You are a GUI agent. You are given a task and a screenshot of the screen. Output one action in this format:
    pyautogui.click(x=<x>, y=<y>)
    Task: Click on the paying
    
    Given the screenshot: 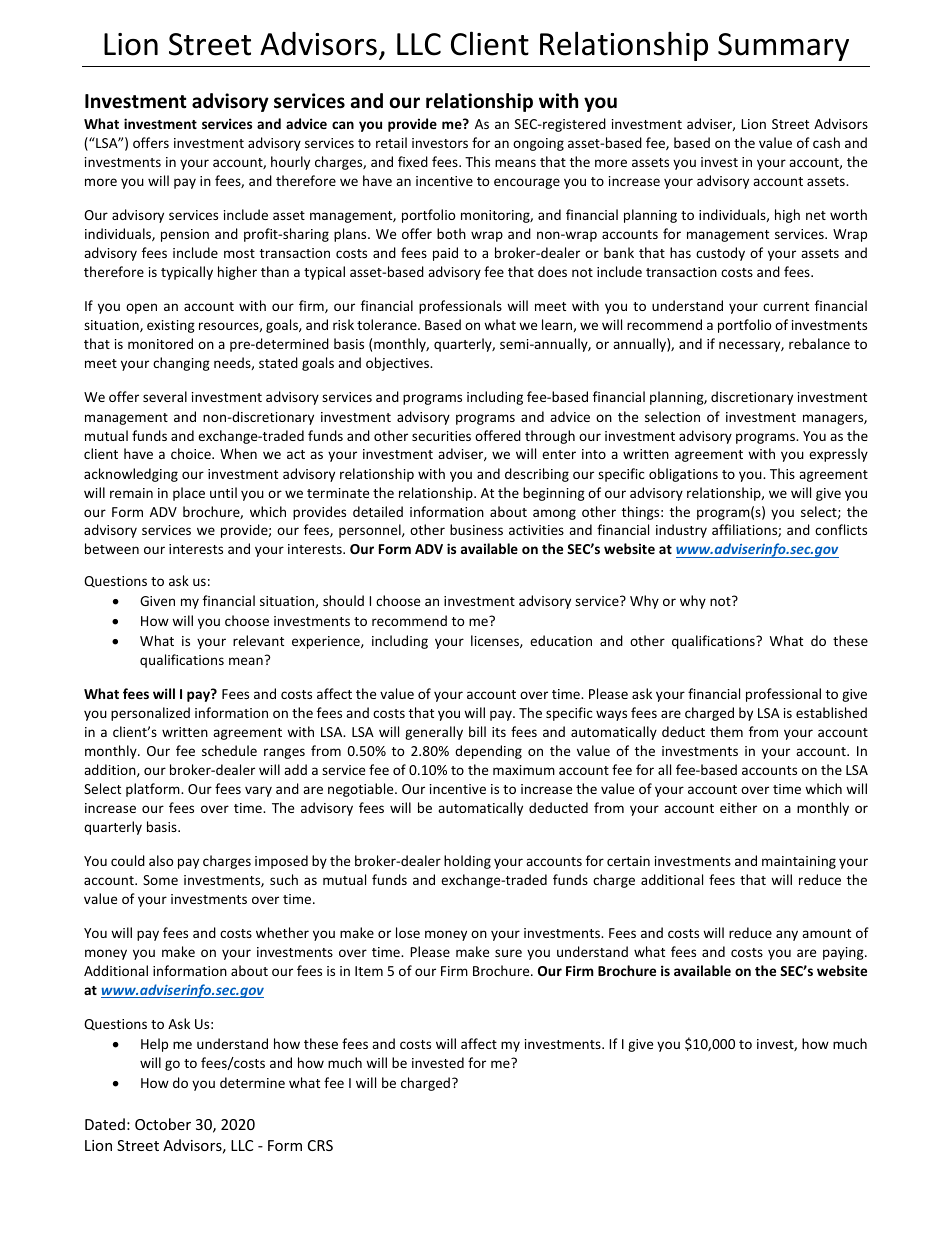 What is the action you would take?
    pyautogui.click(x=844, y=953)
